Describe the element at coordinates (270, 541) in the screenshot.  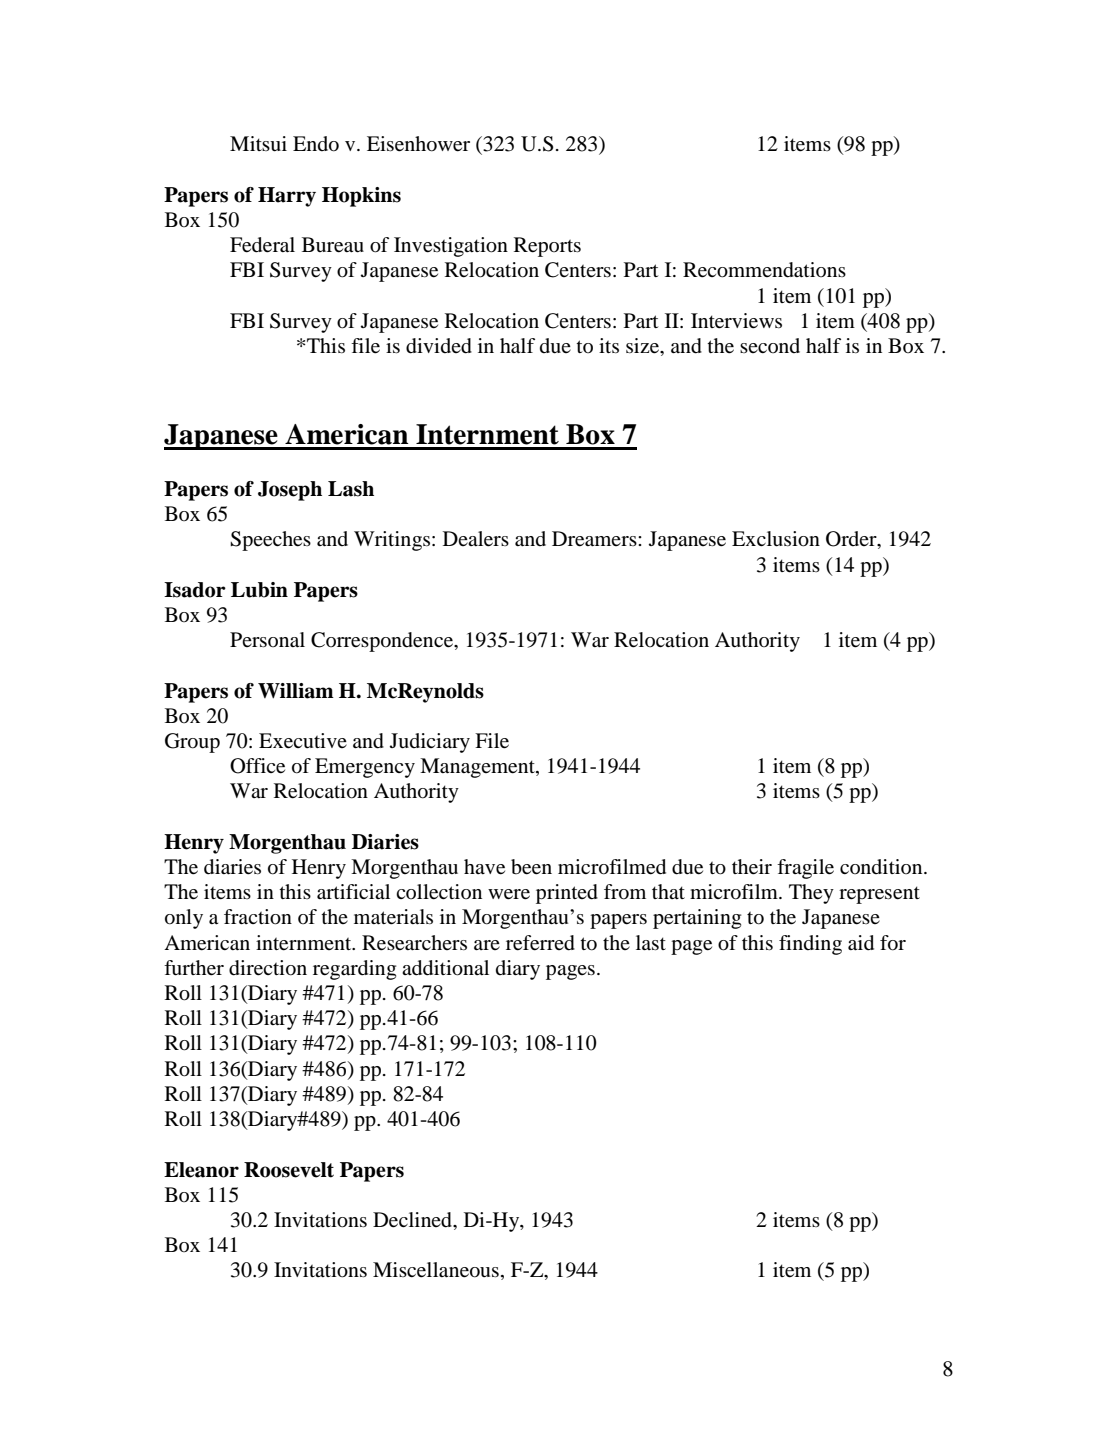
I see `Speeches` at that location.
